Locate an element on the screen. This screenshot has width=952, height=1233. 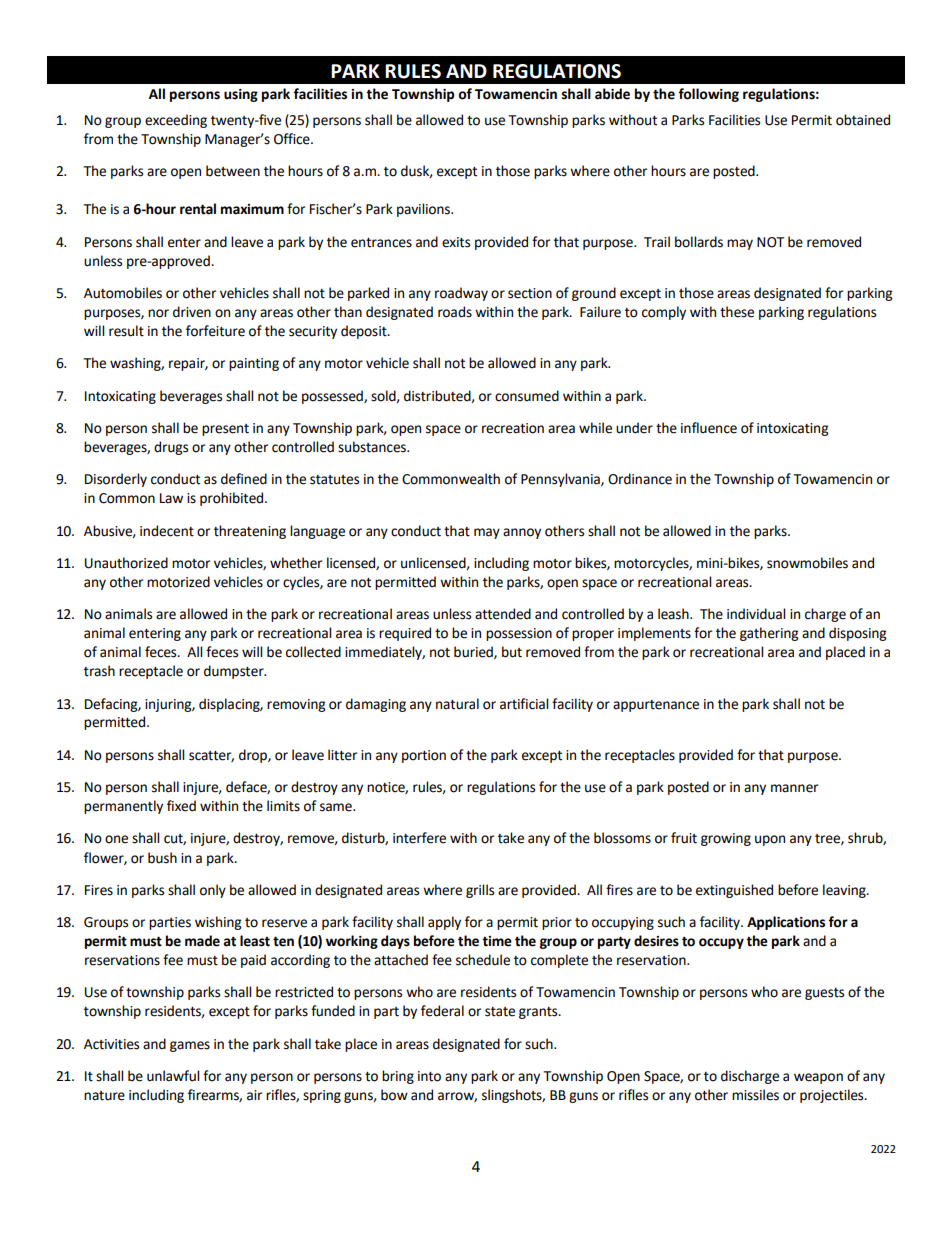
abide is located at coordinates (612, 94).
